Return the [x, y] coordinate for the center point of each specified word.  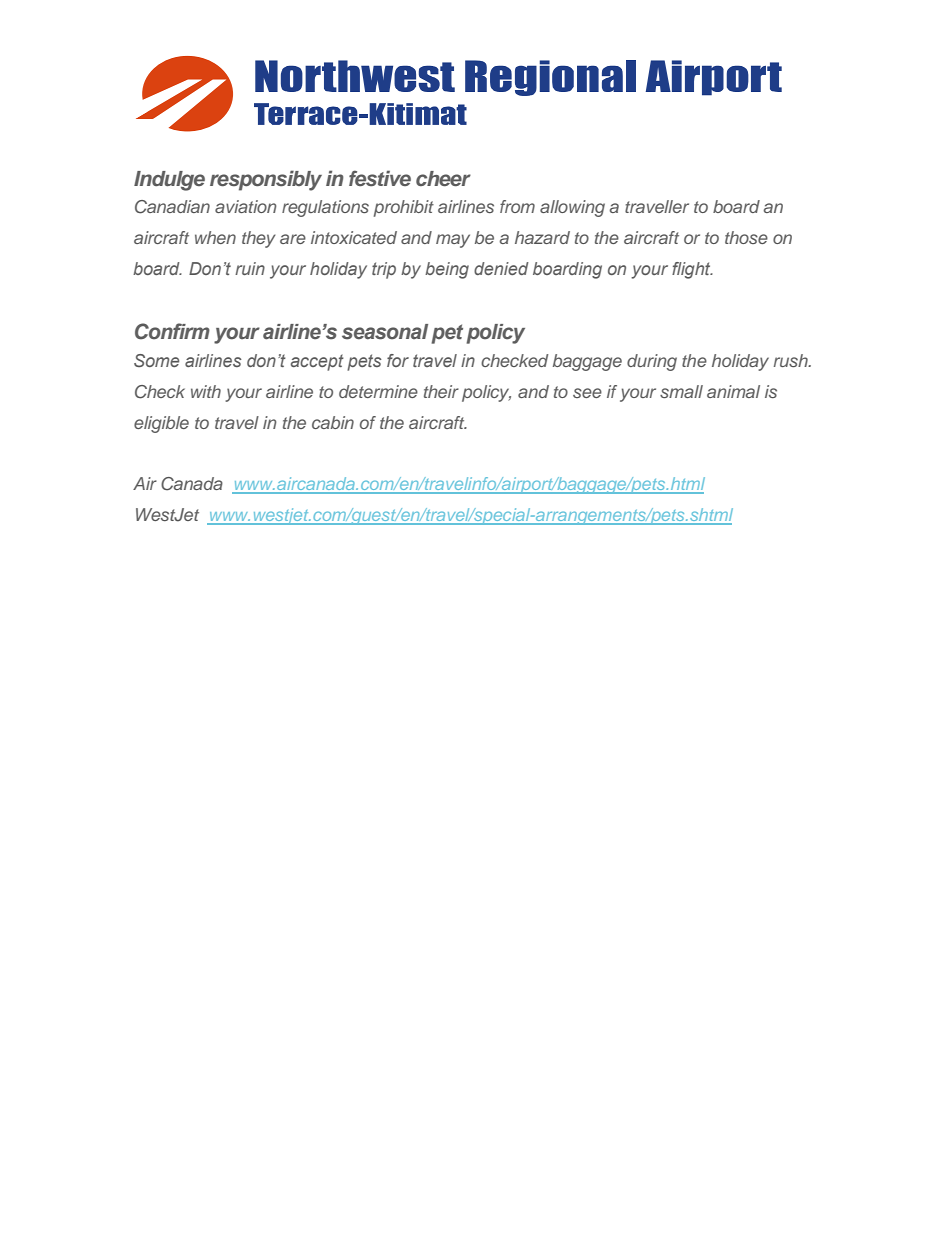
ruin [250, 268]
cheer [443, 178]
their [441, 391]
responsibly [266, 180]
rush [792, 360]
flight [692, 270]
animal [733, 391]
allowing [572, 208]
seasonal [385, 332]
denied [501, 268]
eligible [161, 424]
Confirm [172, 331]
